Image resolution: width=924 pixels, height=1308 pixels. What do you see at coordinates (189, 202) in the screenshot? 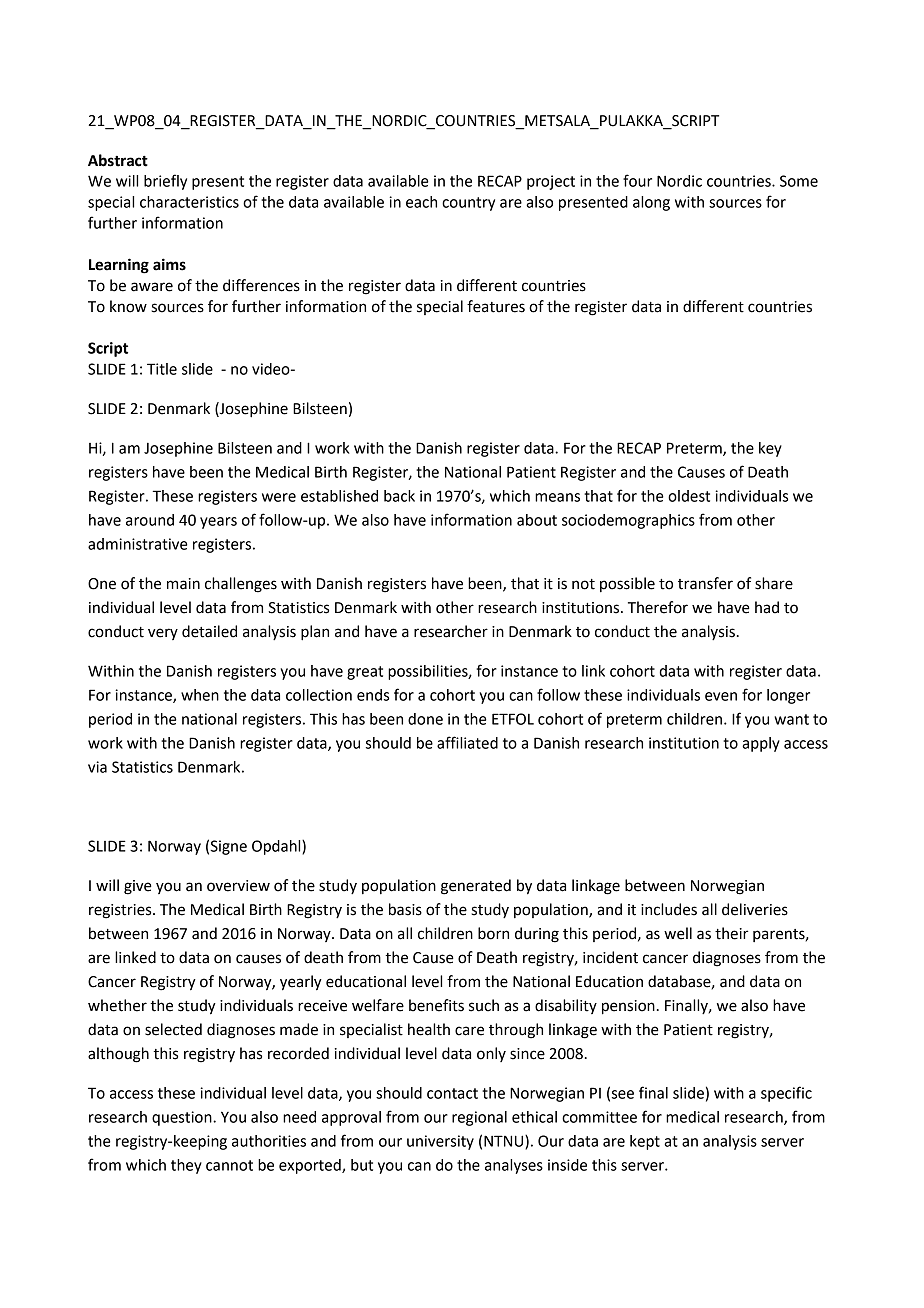
I see `characteristics` at bounding box center [189, 202].
